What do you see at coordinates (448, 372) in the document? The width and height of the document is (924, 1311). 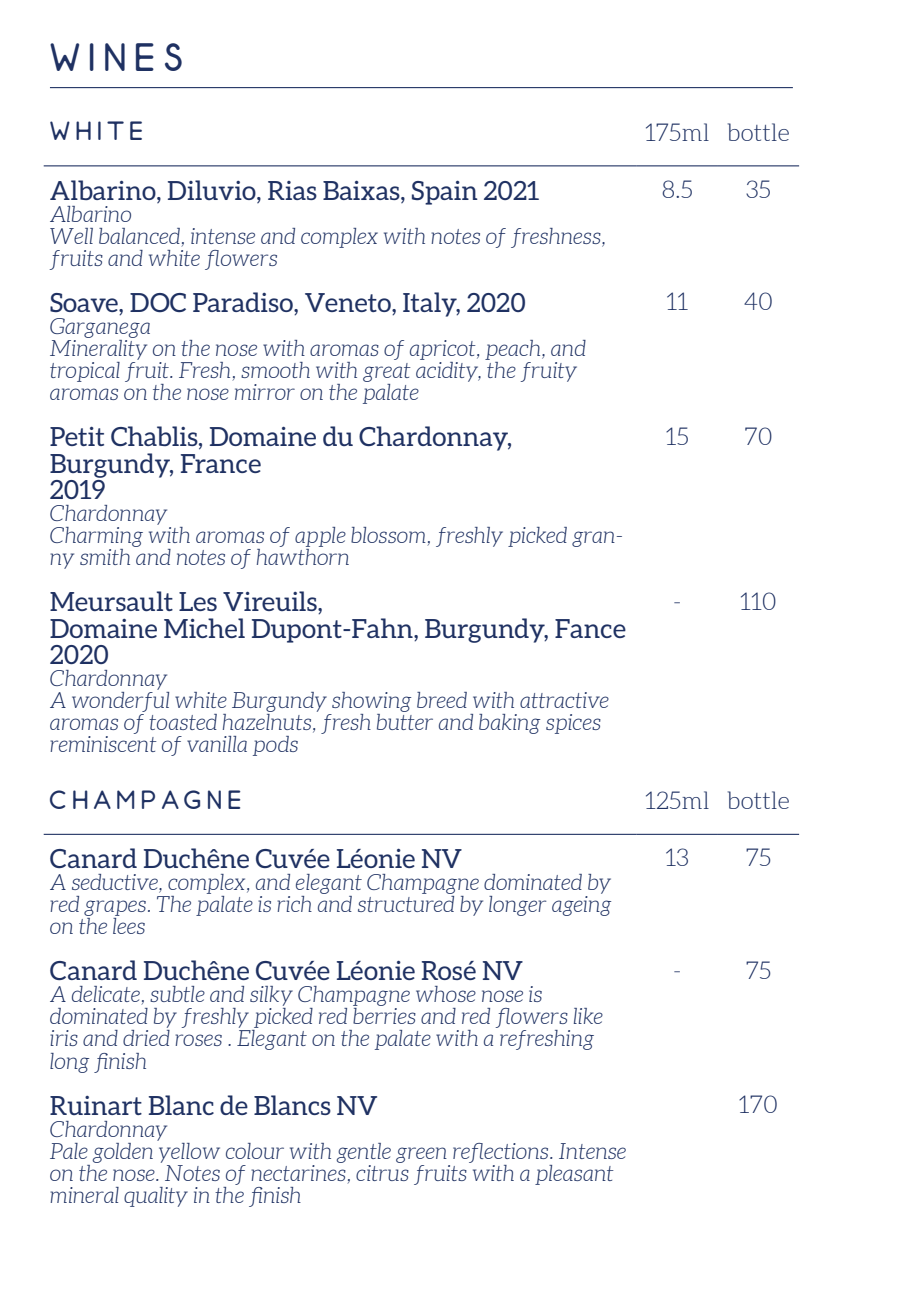 I see `acidity` at bounding box center [448, 372].
